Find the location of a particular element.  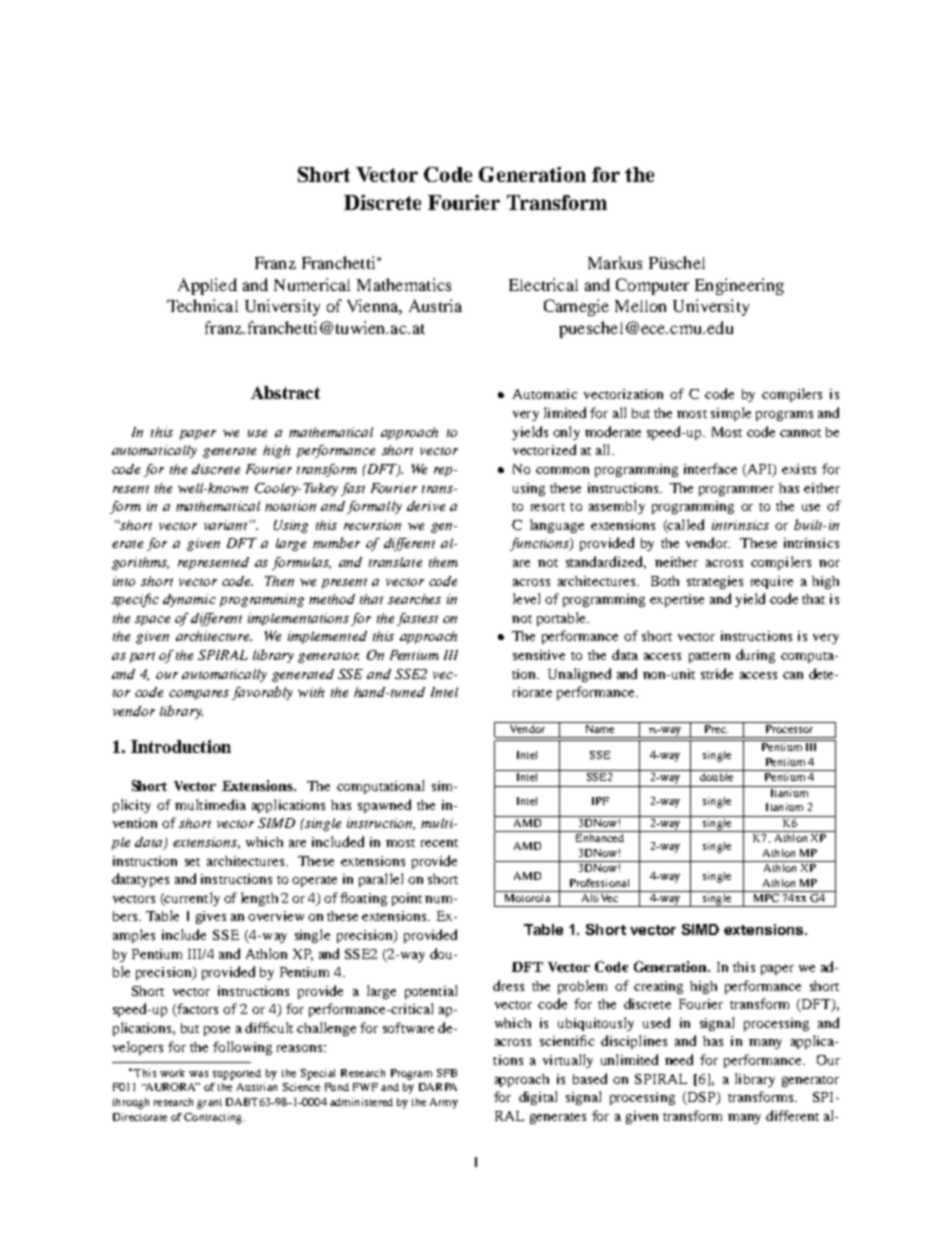

Electrical is located at coordinates (543, 284).
